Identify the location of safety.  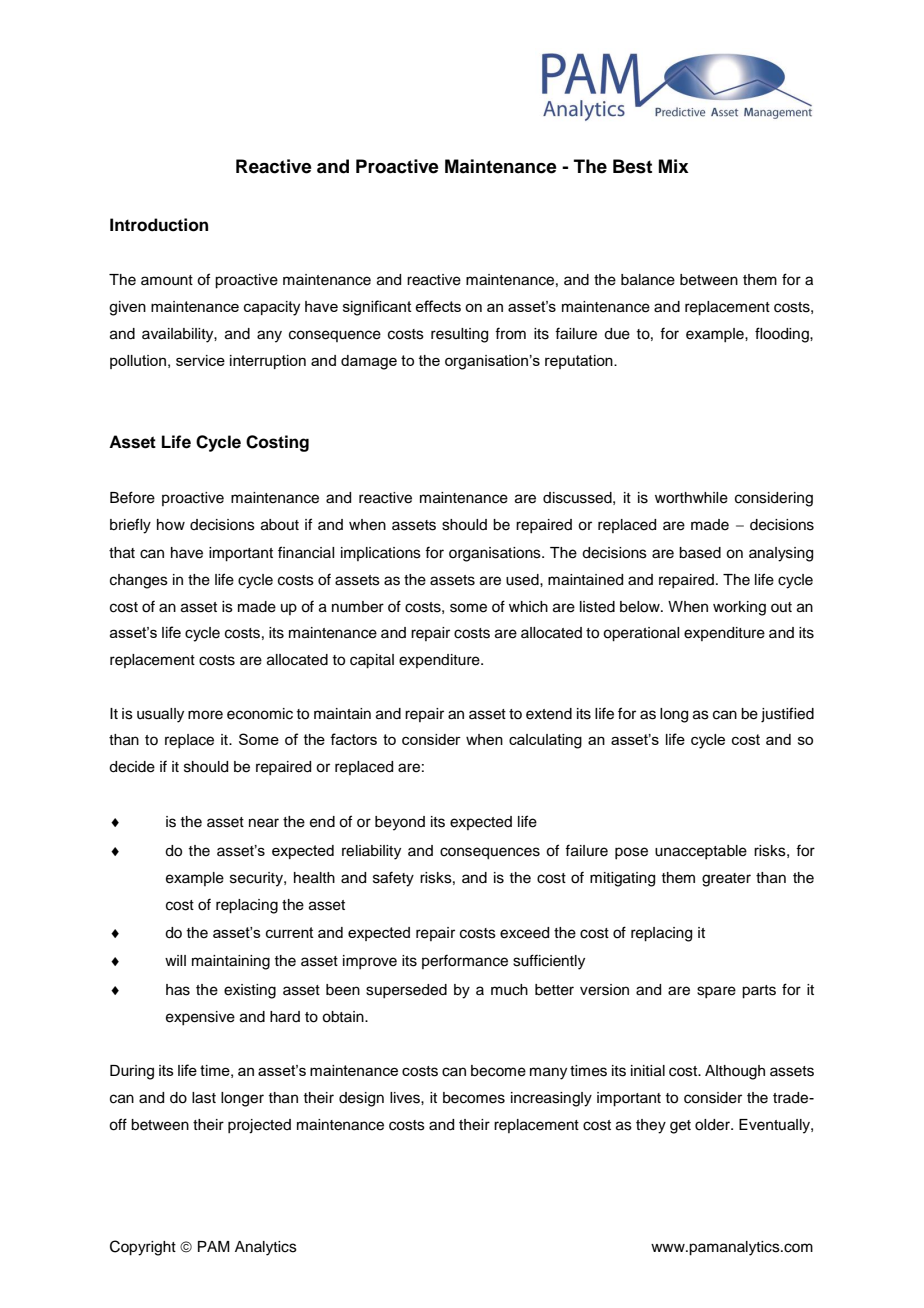
(393, 879).
